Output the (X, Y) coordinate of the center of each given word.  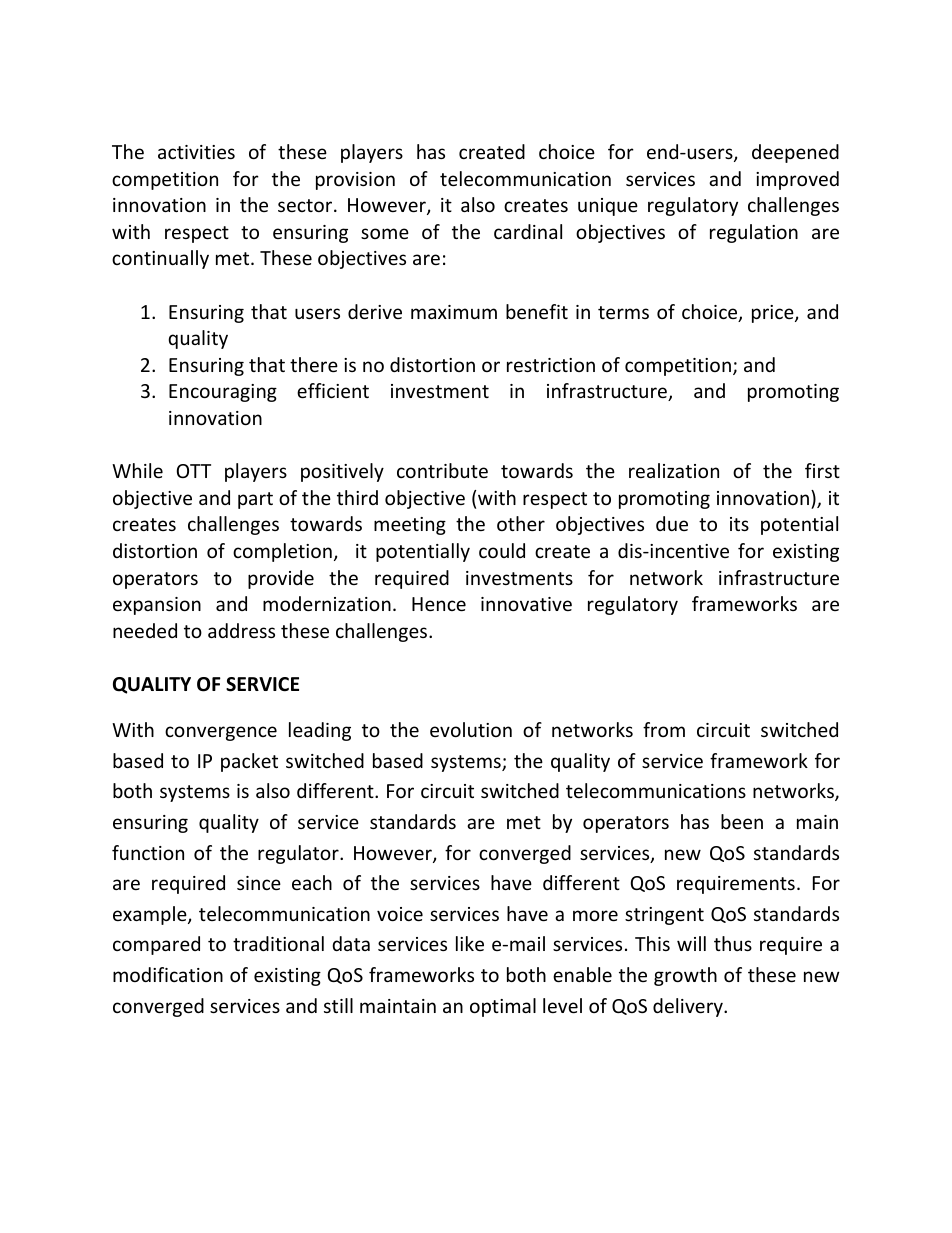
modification (168, 974)
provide (281, 579)
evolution (471, 729)
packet (249, 762)
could (502, 550)
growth (685, 976)
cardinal (528, 231)
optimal (503, 1007)
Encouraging (223, 393)
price (774, 314)
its (739, 524)
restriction (551, 365)
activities (196, 152)
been (742, 821)
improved (797, 180)
